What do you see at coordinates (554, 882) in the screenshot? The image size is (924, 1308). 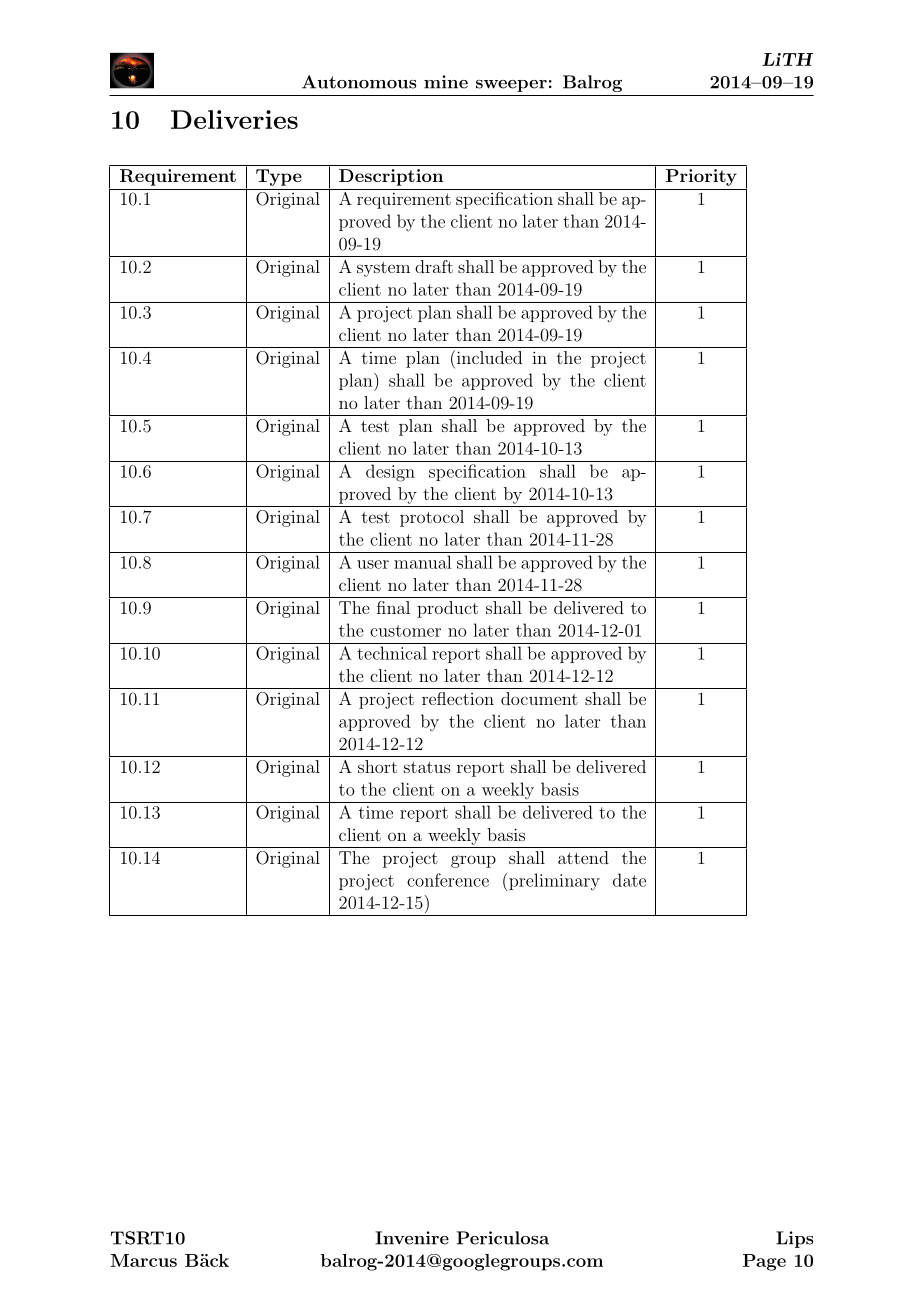 I see `preliminary` at bounding box center [554, 882].
